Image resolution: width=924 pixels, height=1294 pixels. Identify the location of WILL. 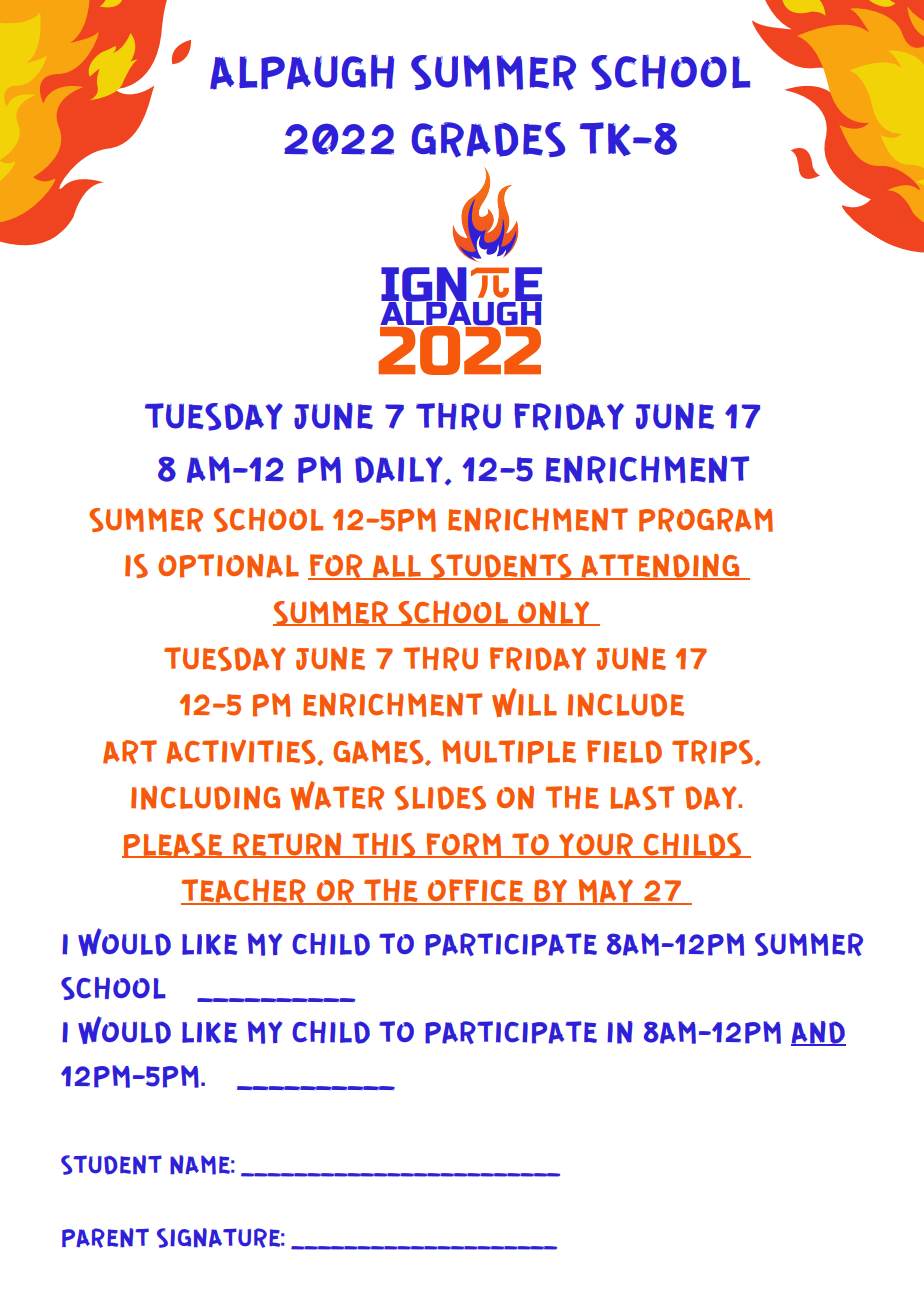
(524, 702).
